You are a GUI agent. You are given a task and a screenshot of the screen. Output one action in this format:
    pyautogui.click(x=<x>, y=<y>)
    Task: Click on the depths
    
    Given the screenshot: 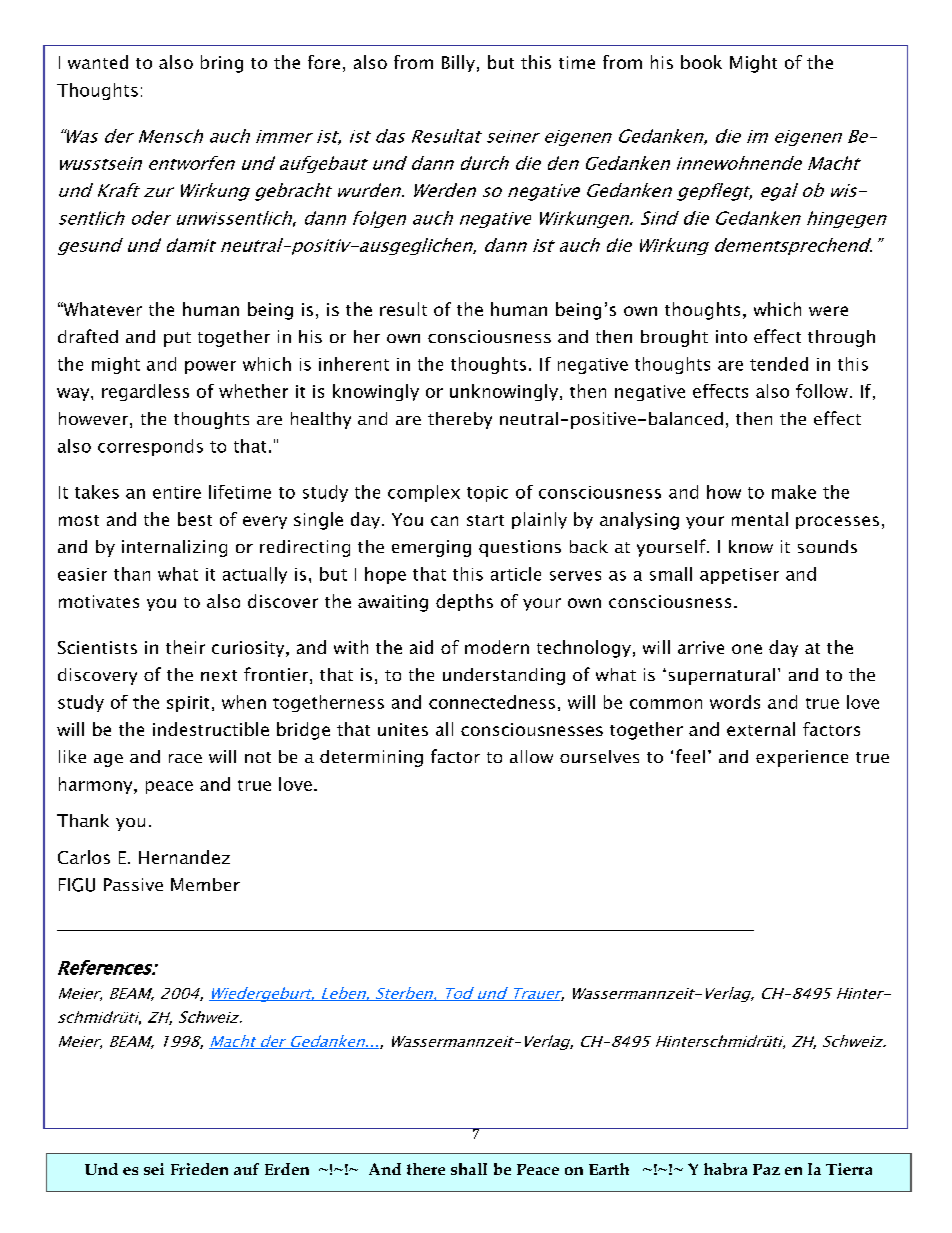 What is the action you would take?
    pyautogui.click(x=464, y=602)
